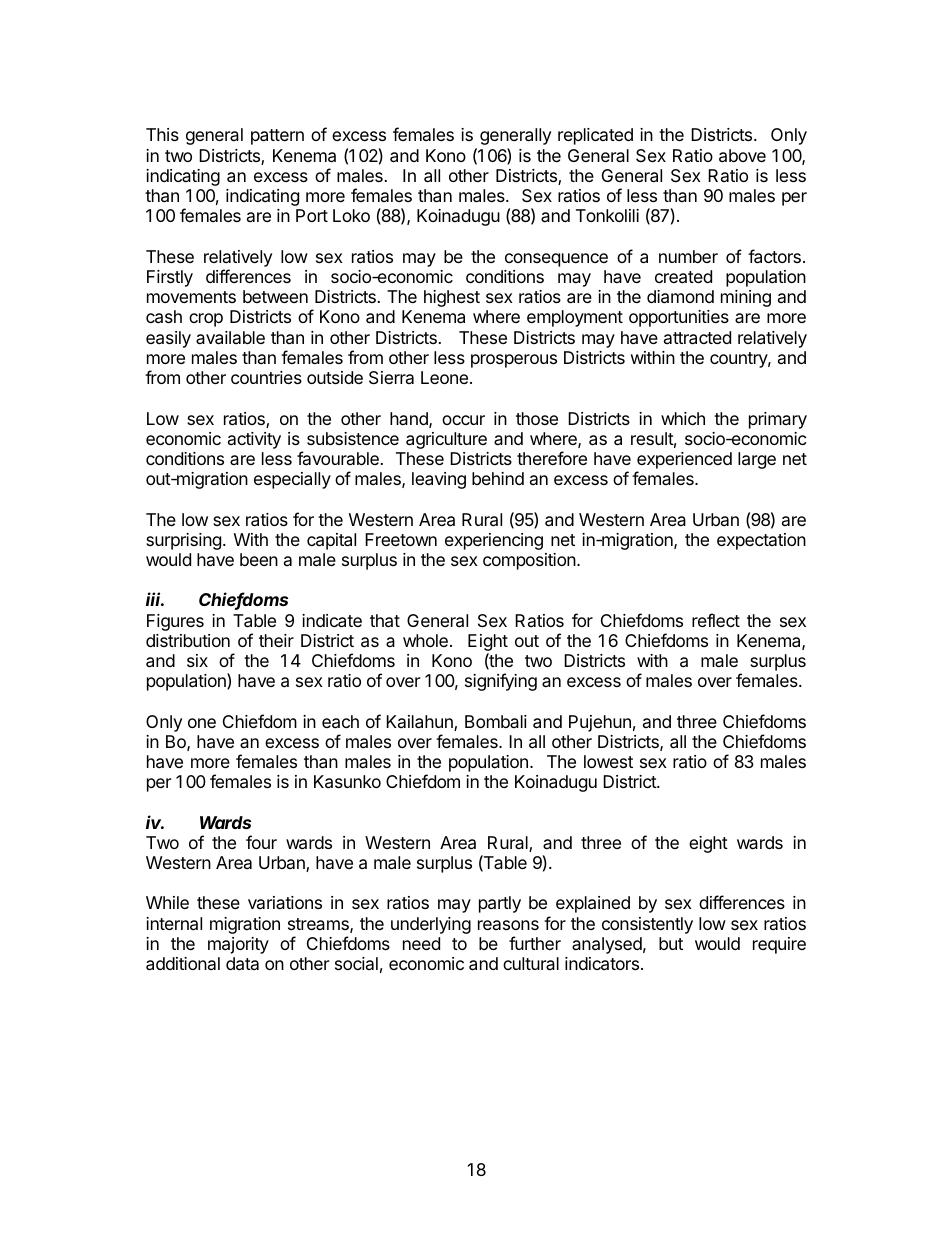 Image resolution: width=952 pixels, height=1233 pixels. Describe the element at coordinates (494, 541) in the image. I see `experiencing` at that location.
